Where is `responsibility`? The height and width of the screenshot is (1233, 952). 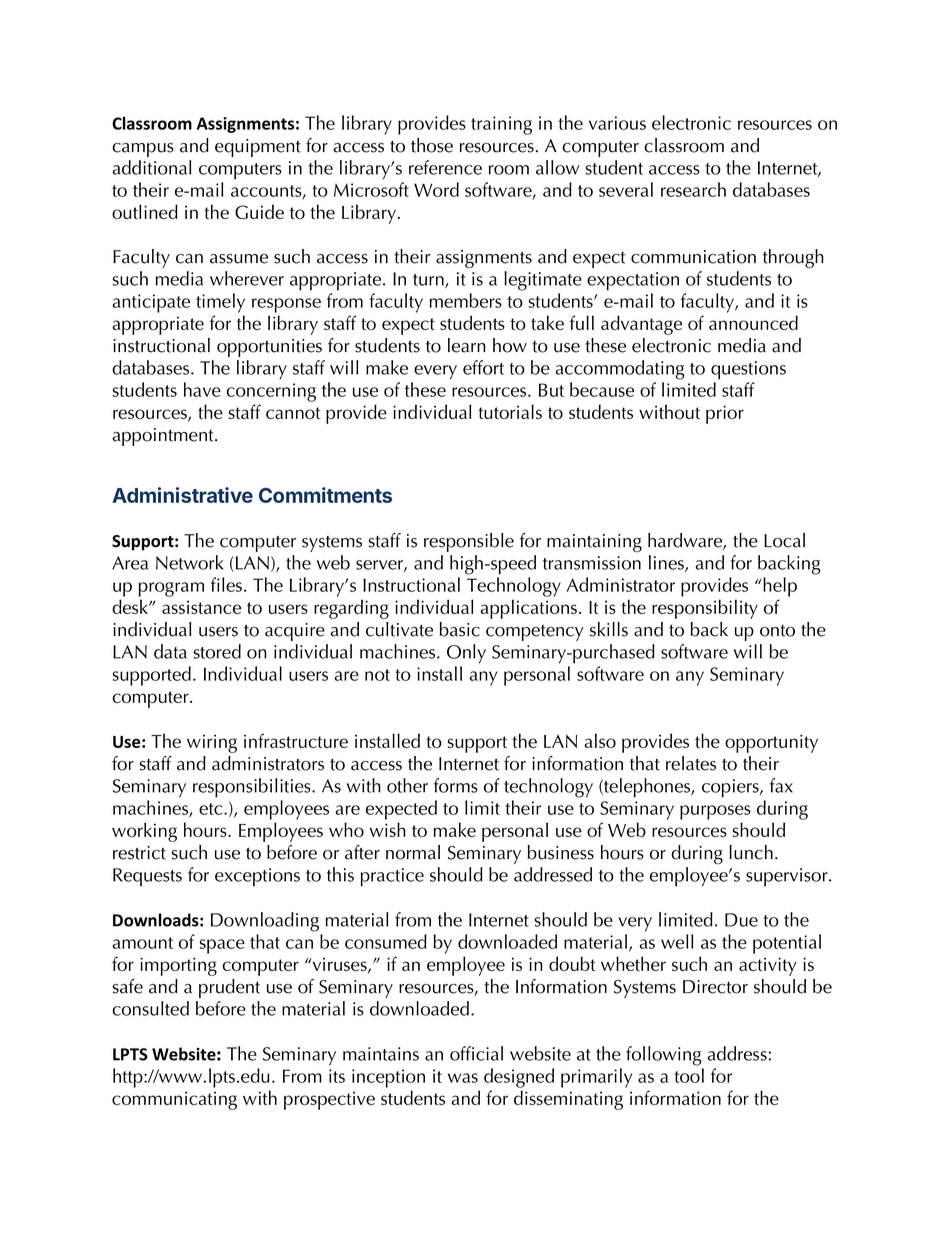
responsibility is located at coordinates (705, 609).
